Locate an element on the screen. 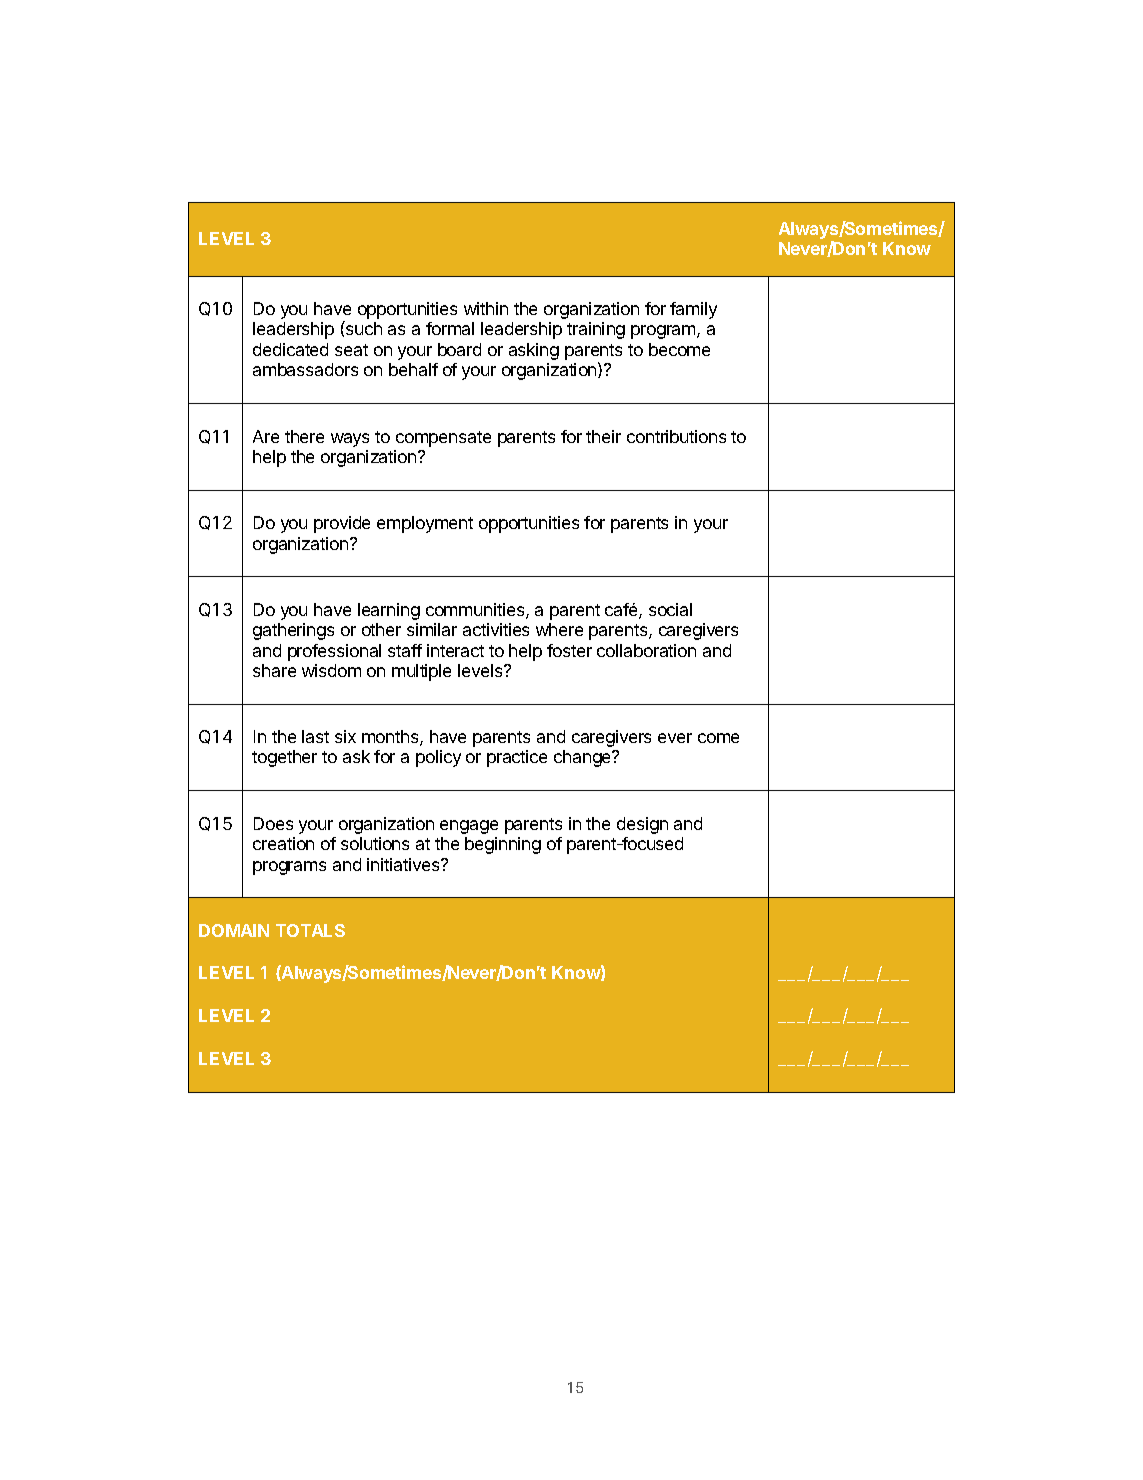  formal is located at coordinates (450, 328).
